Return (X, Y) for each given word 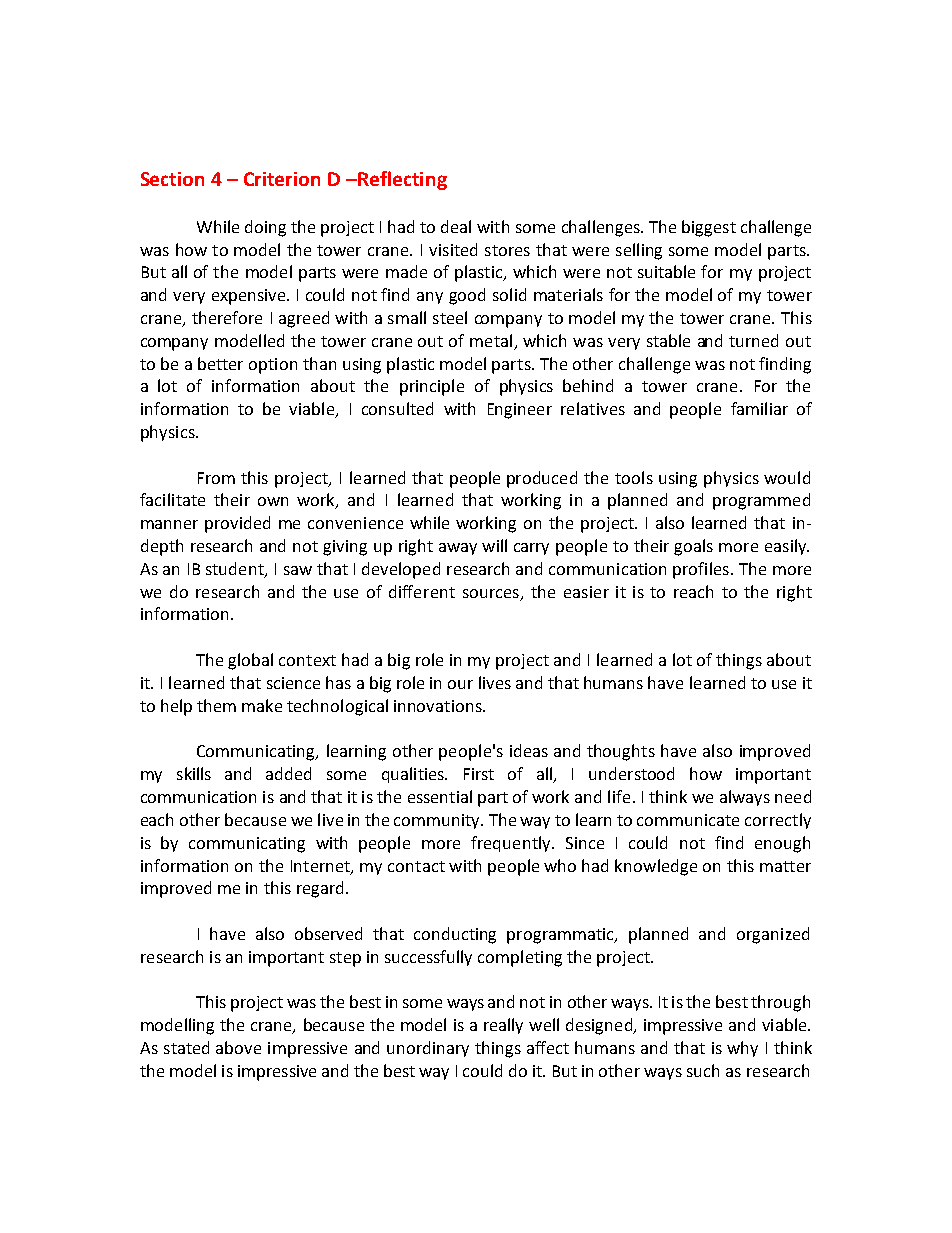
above (238, 1047)
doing (265, 228)
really (503, 1026)
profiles (701, 570)
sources (491, 593)
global (250, 661)
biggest (709, 228)
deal (456, 226)
